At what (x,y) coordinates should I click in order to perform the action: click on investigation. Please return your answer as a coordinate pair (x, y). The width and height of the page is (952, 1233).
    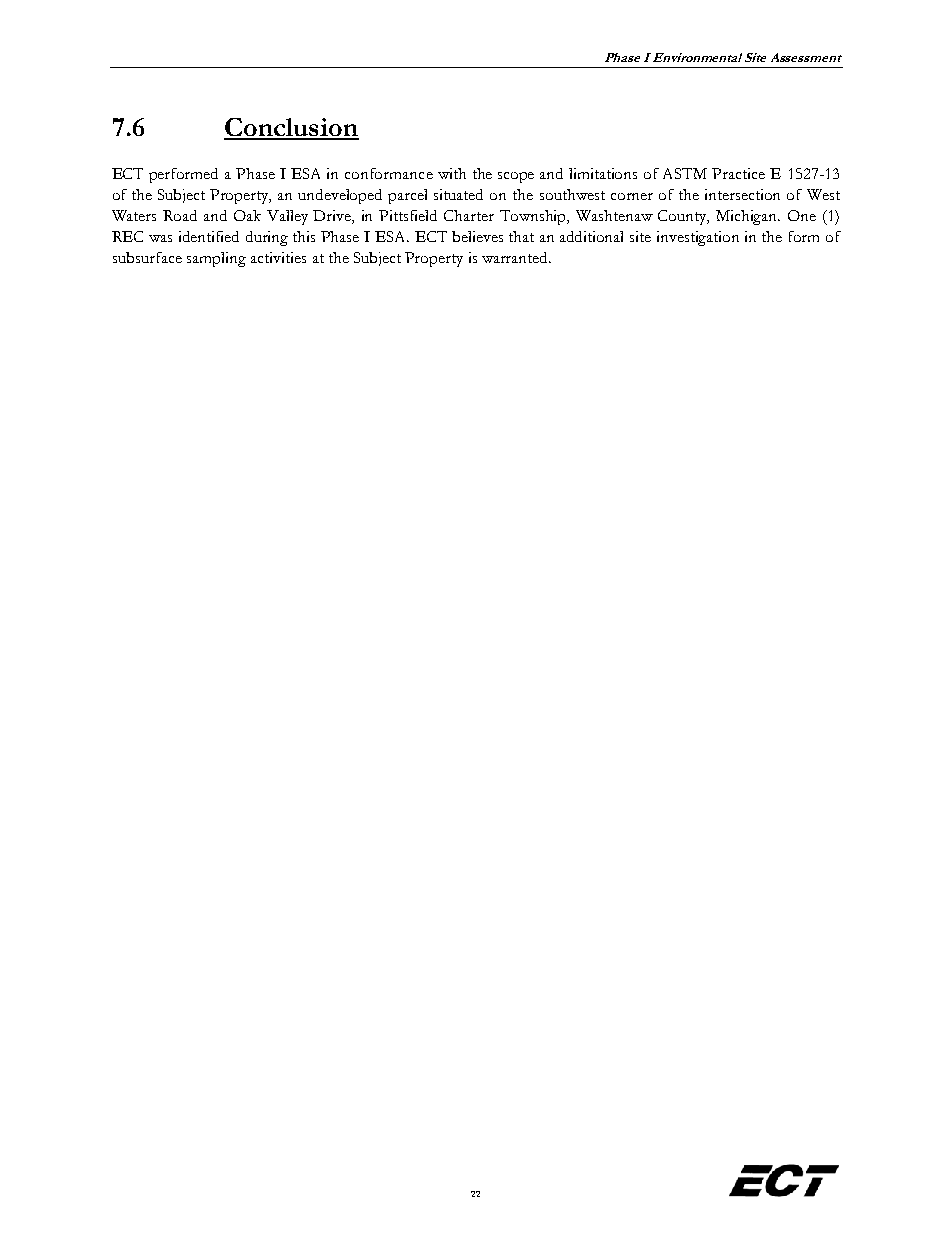
    Looking at the image, I should click on (698, 238).
